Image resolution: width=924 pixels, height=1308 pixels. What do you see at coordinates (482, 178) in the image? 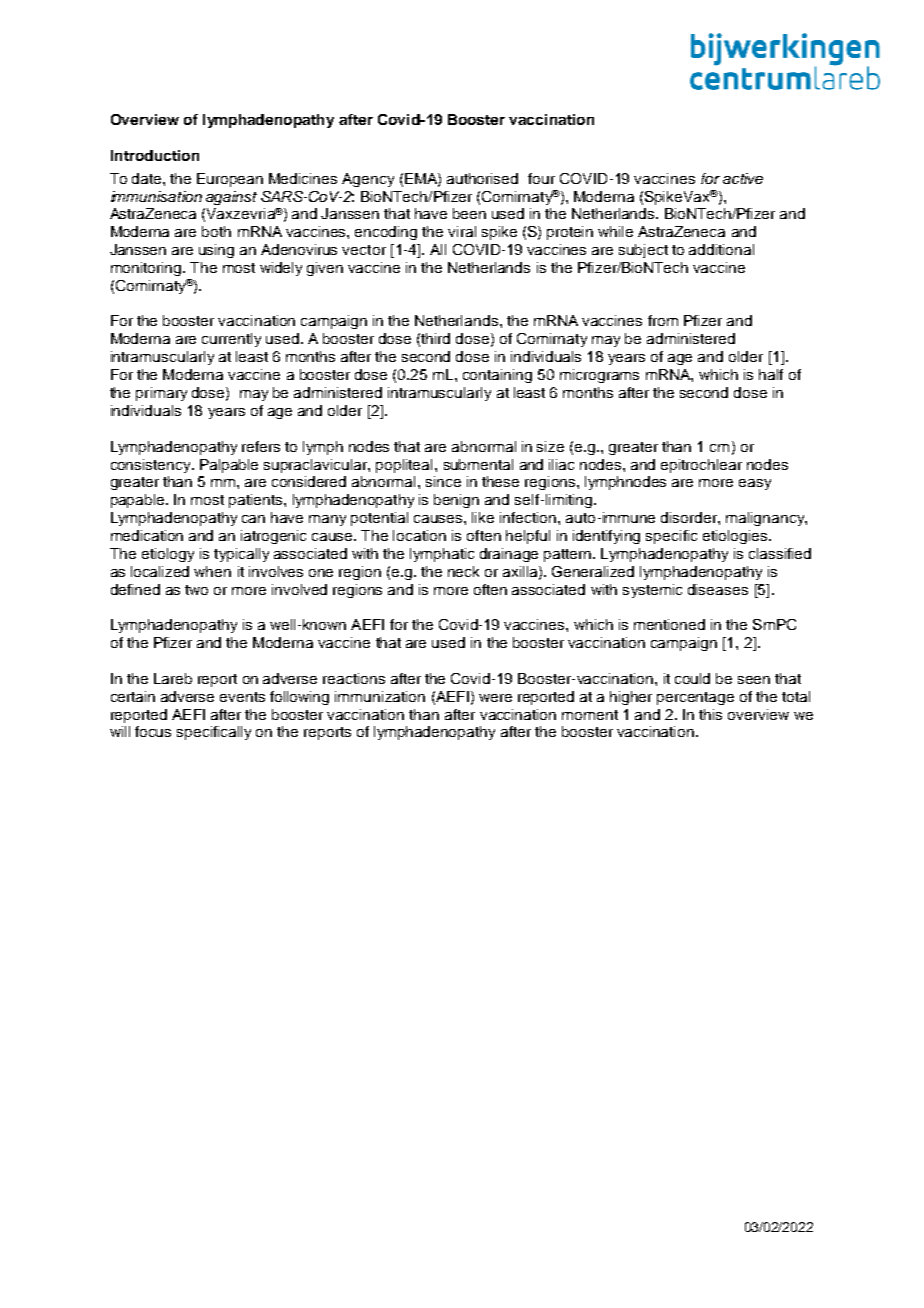
I see `authorised` at bounding box center [482, 178].
